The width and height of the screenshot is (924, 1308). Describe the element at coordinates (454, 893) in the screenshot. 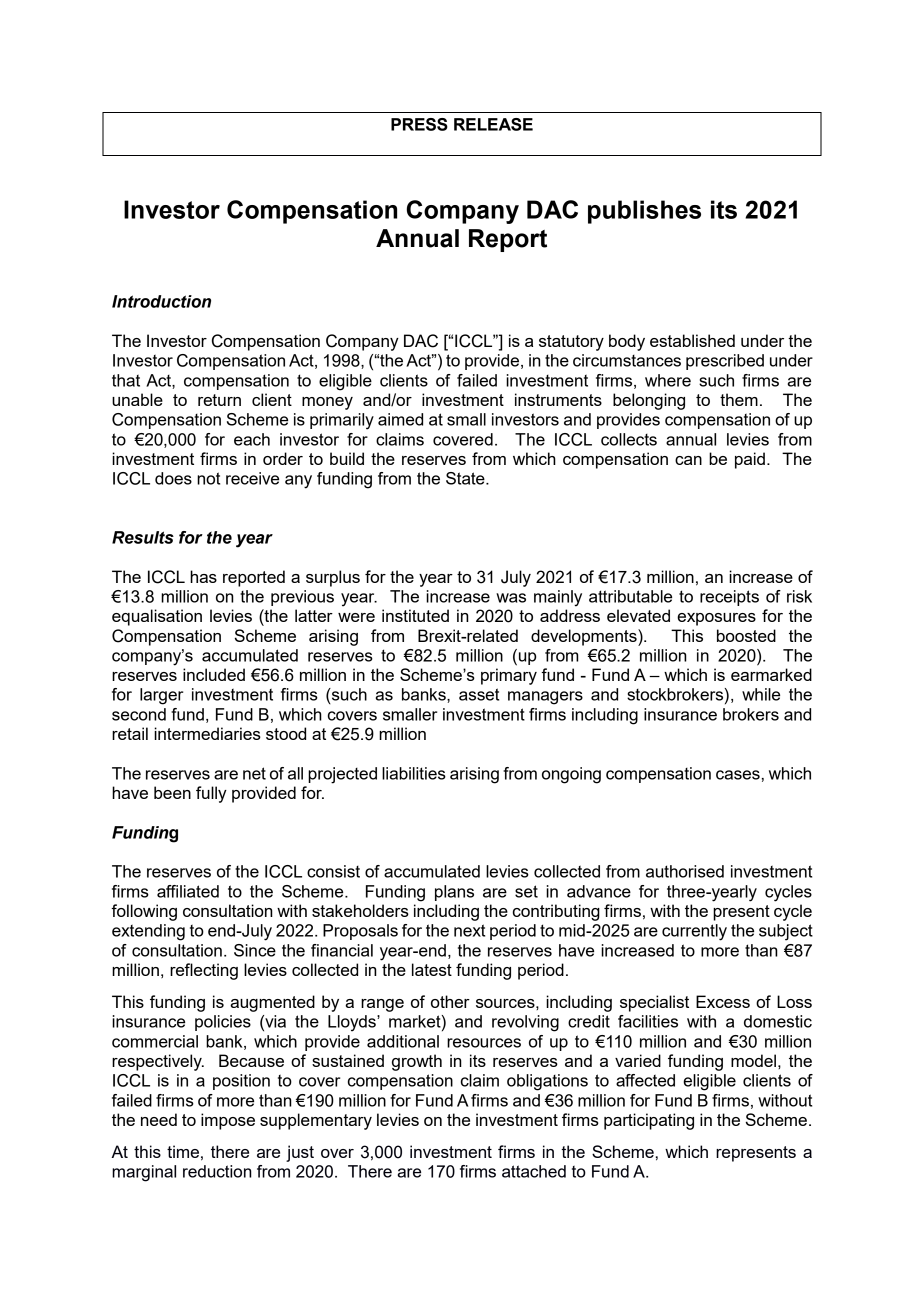

I see `plans` at that location.
